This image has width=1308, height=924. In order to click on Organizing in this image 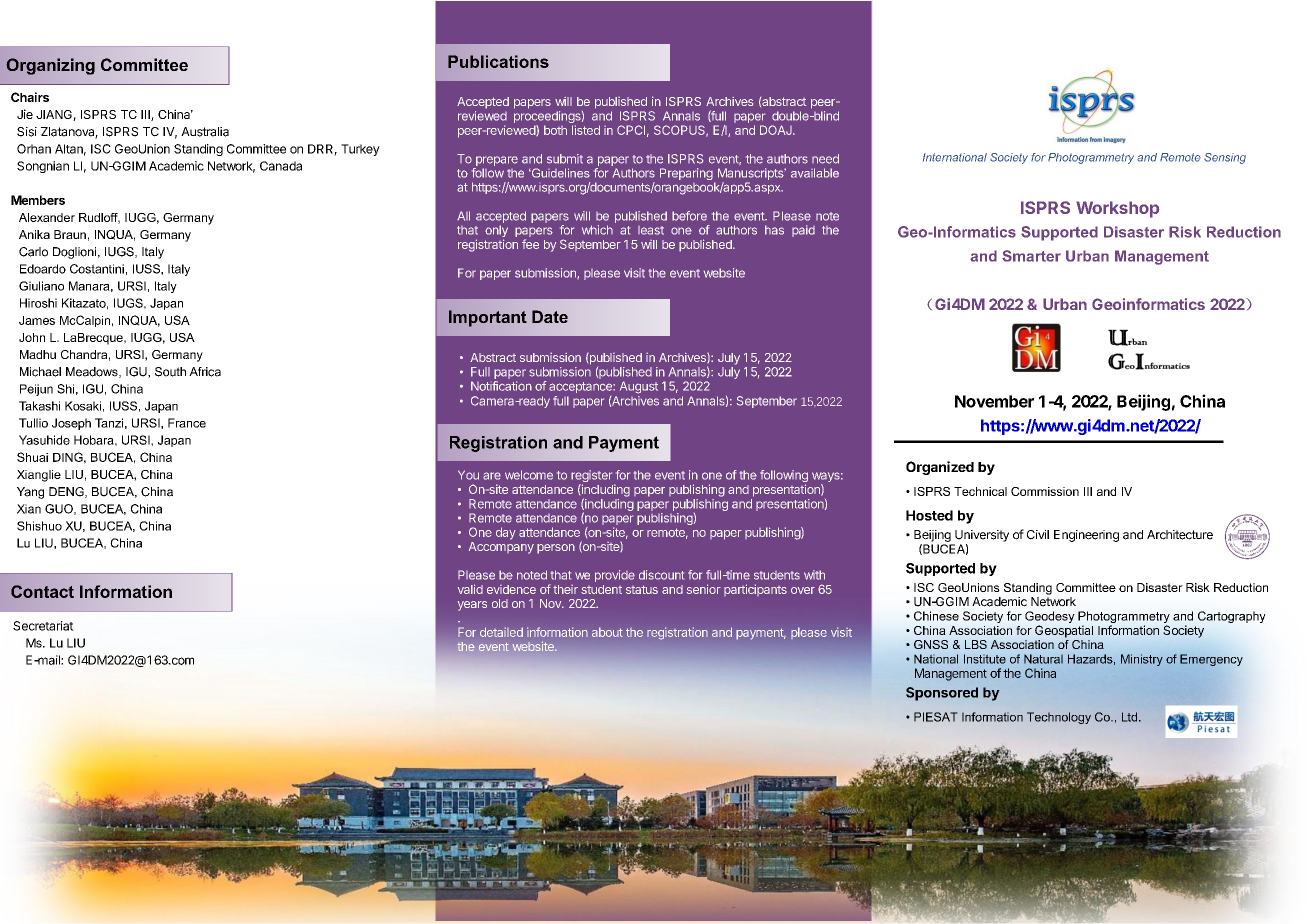, I will do `click(50, 66)`.
